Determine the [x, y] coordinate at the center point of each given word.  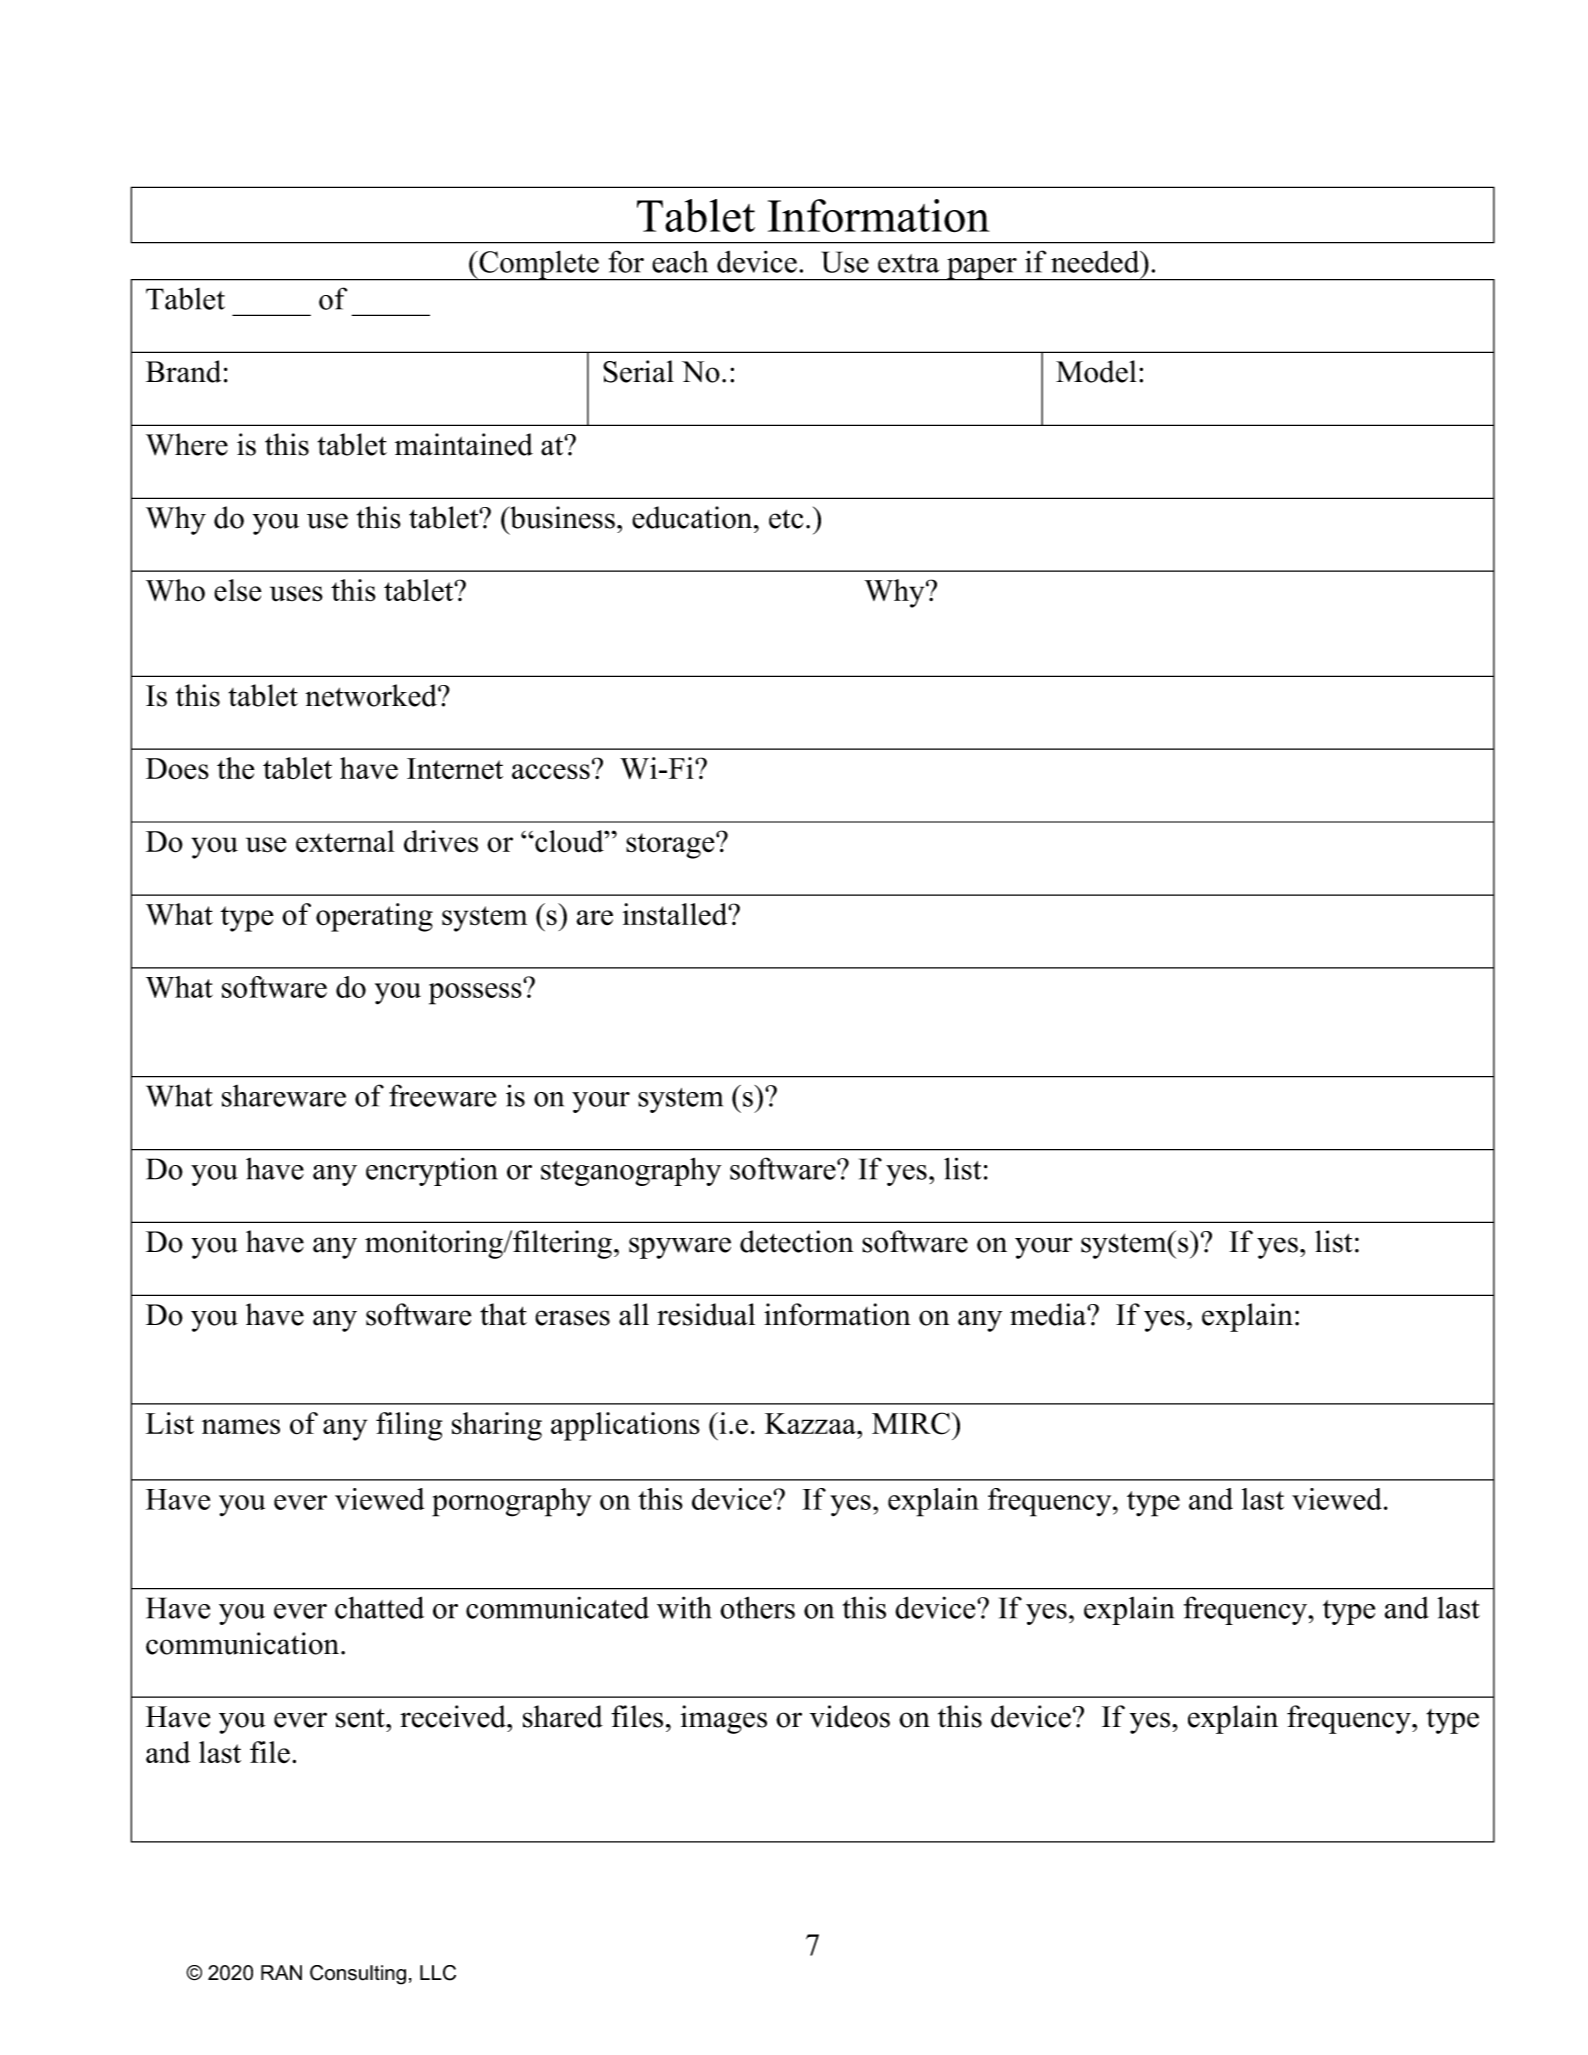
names [241, 1427]
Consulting [358, 1975]
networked [372, 695]
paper [982, 269]
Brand [183, 371]
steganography [631, 1171]
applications [625, 1426]
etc [786, 519]
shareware [284, 1096]
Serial [638, 371]
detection [797, 1241]
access [551, 772]
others [757, 1607]
